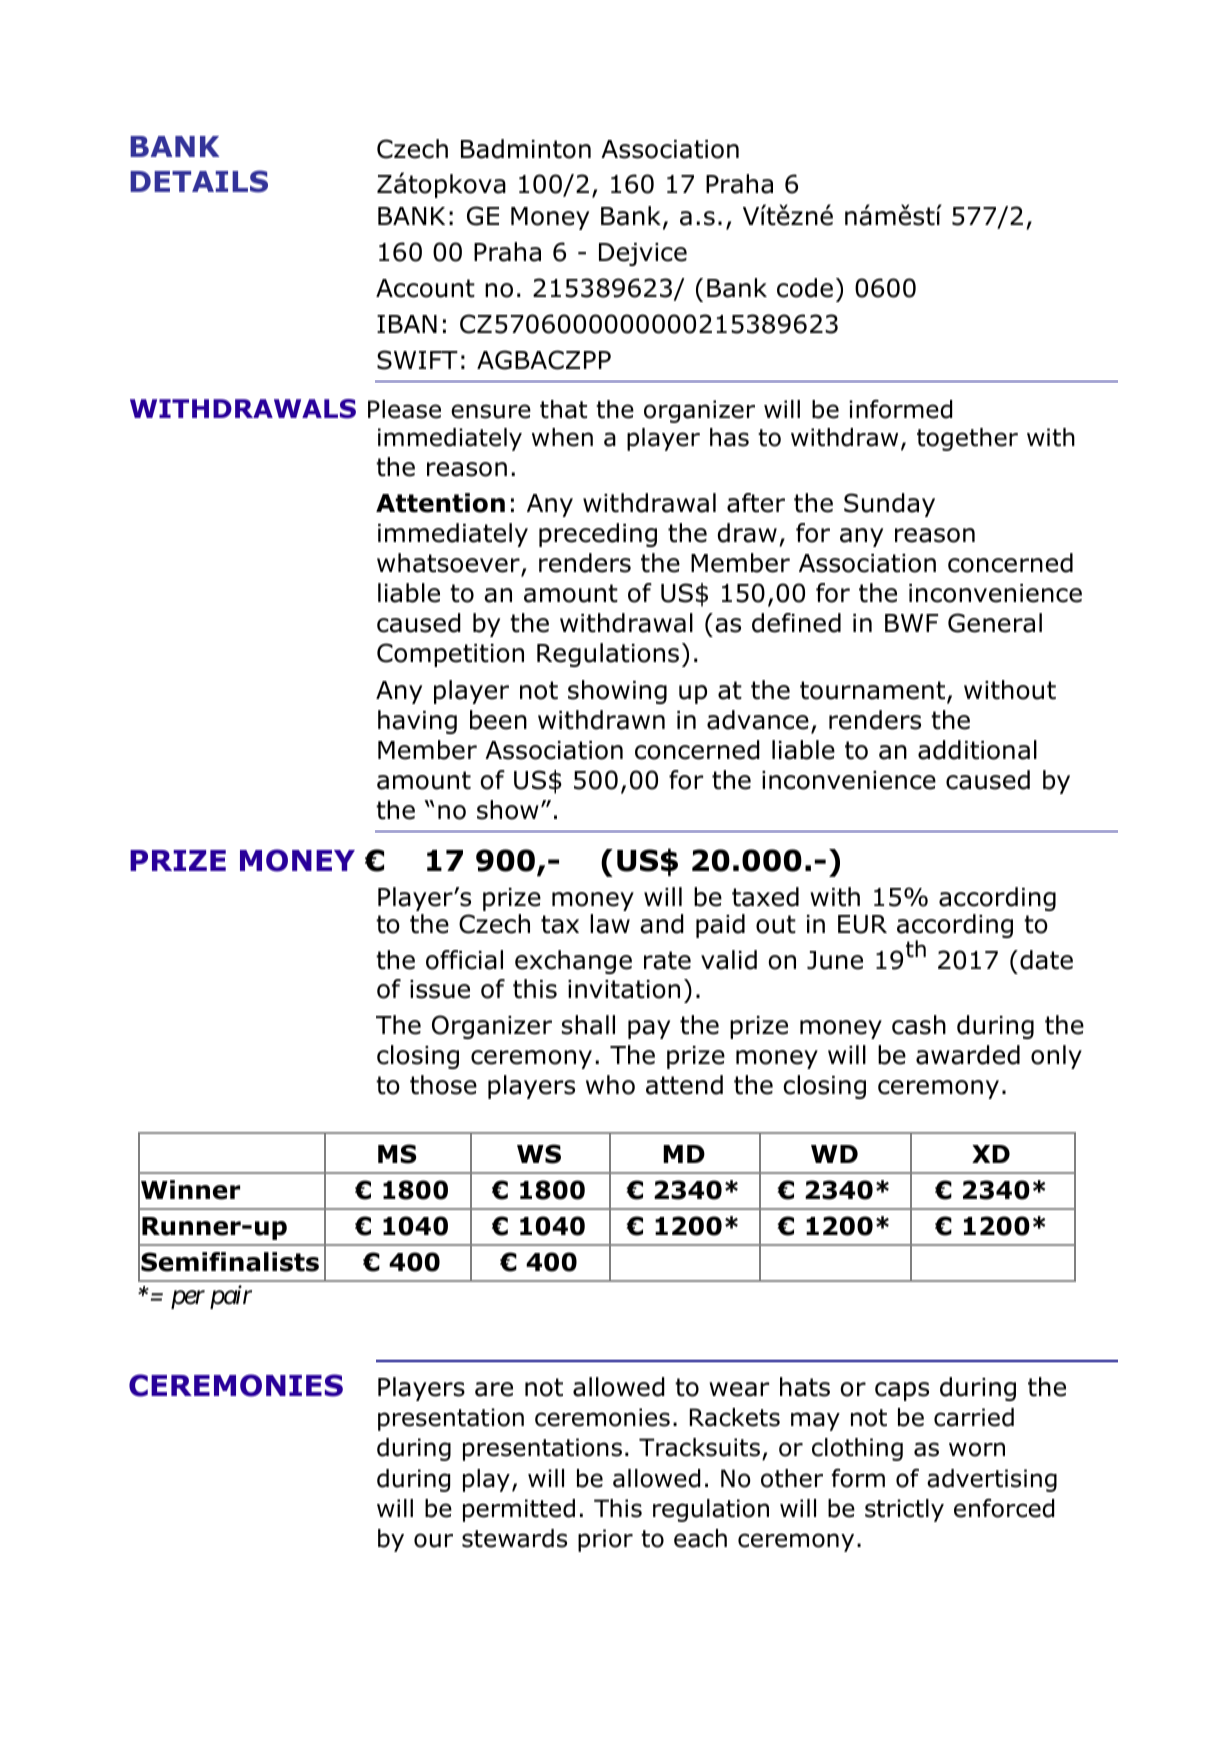 Image resolution: width=1229 pixels, height=1739 pixels. I want to click on code, so click(805, 288).
